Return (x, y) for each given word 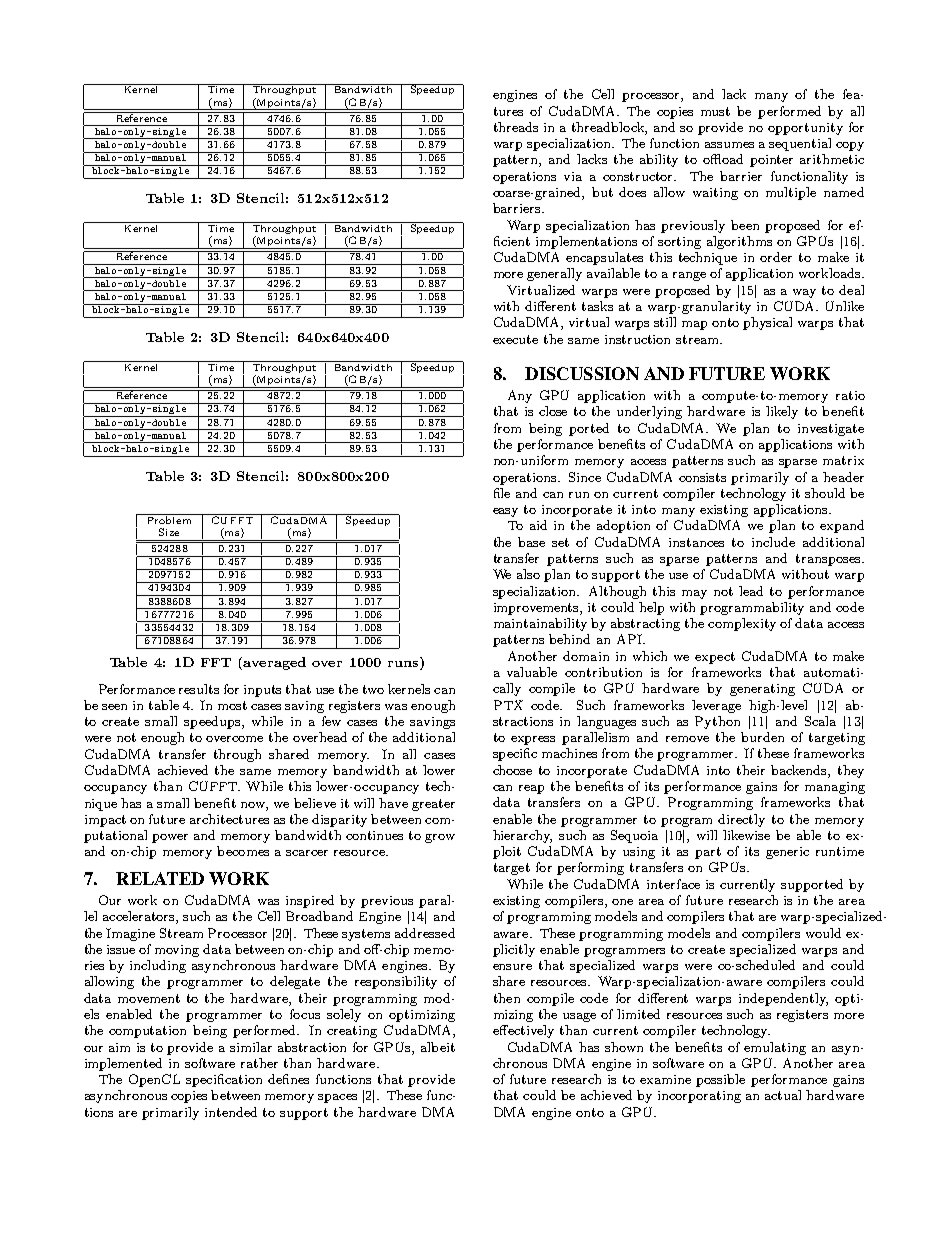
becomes (243, 851)
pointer (771, 161)
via (573, 176)
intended (231, 1112)
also (528, 574)
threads (516, 127)
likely (782, 412)
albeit (438, 1047)
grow (440, 838)
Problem (169, 519)
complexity (742, 624)
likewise (746, 835)
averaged (274, 663)
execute (515, 339)
